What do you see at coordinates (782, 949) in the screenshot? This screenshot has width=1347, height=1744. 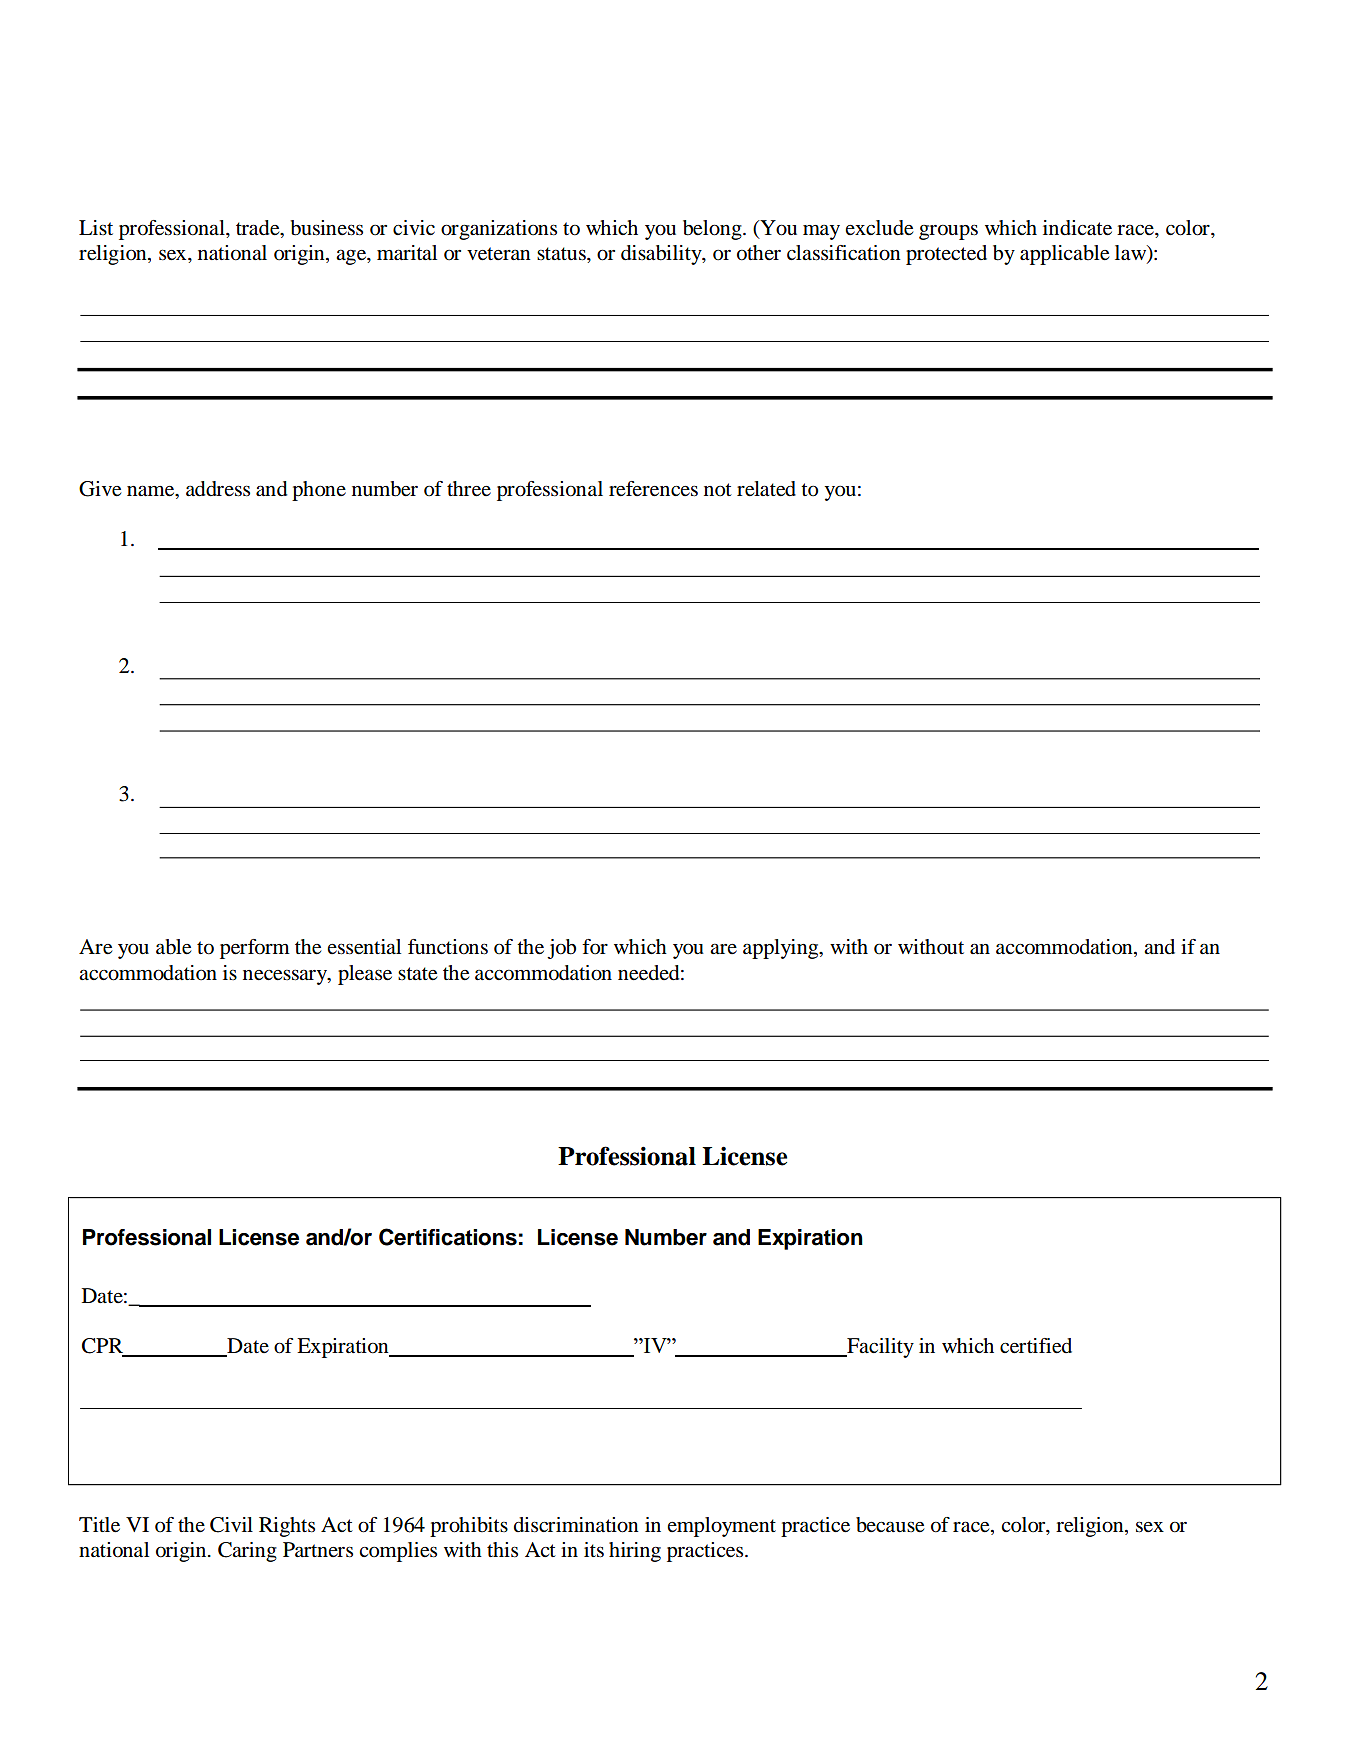 I see `applying` at bounding box center [782, 949].
